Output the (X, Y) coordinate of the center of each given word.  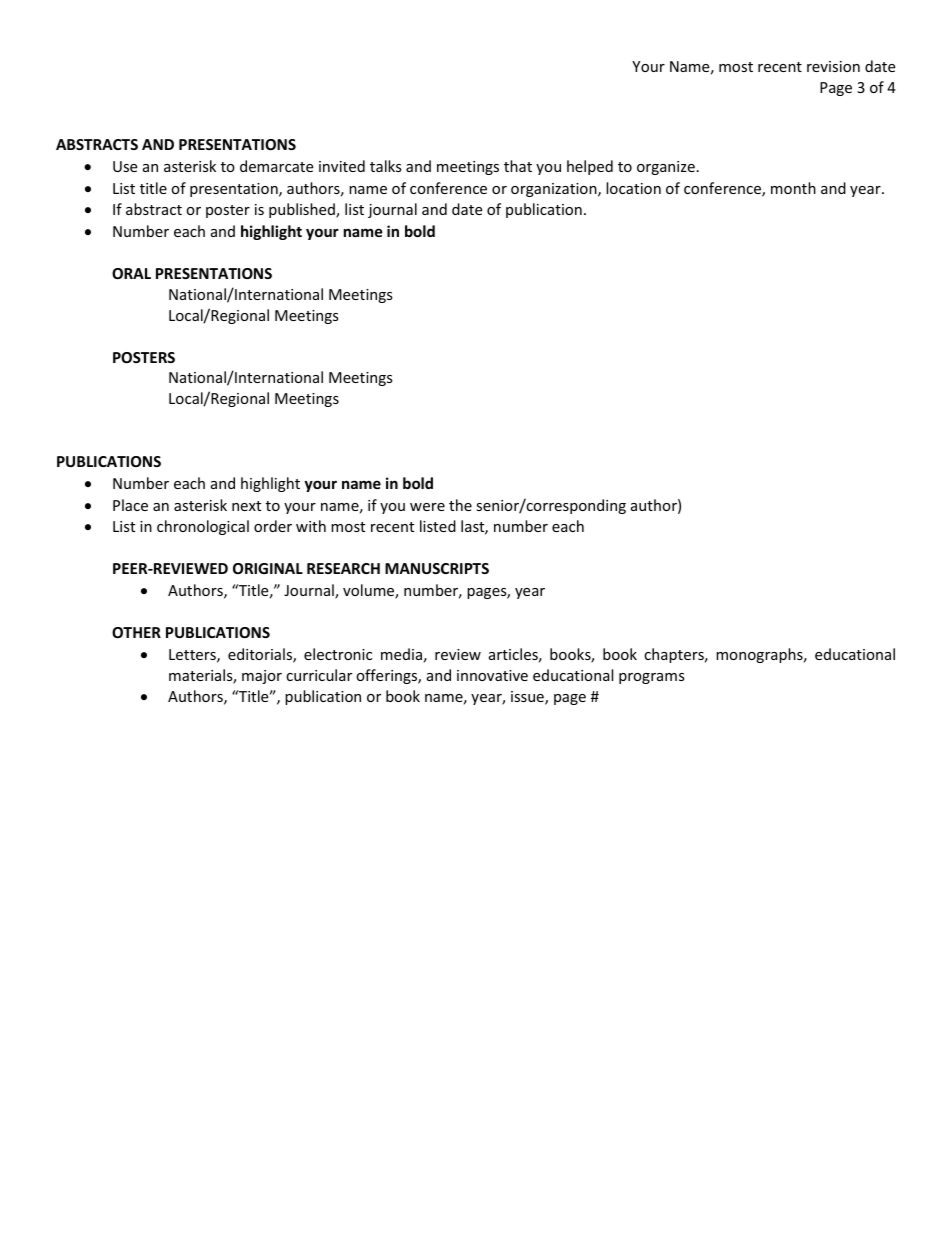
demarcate (276, 166)
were (427, 507)
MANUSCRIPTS (437, 568)
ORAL (131, 273)
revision (833, 66)
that (518, 166)
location (633, 188)
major (262, 677)
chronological (203, 527)
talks (386, 166)
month (793, 188)
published (303, 210)
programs (652, 678)
